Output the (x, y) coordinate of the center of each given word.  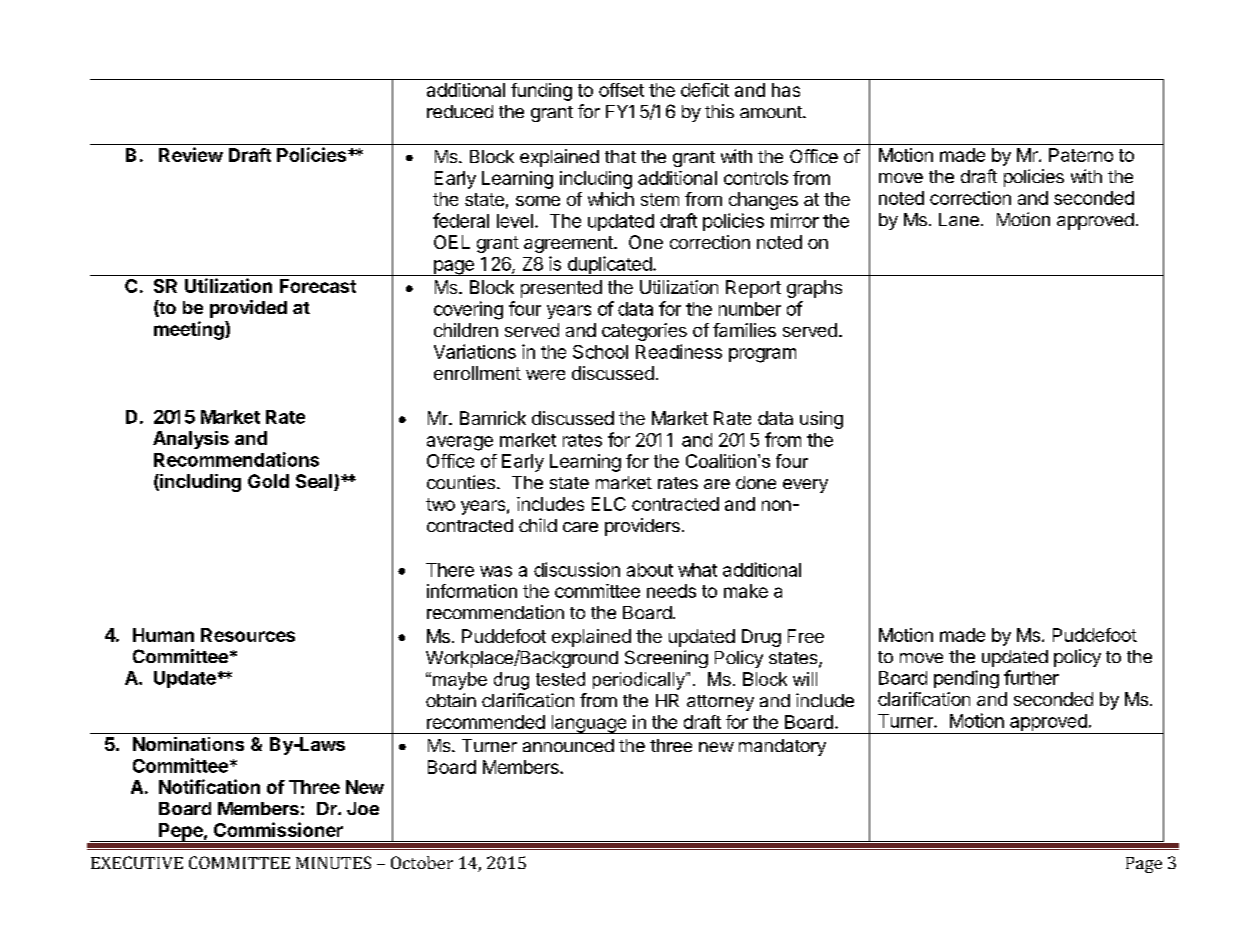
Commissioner (278, 829)
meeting (190, 330)
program (762, 355)
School (600, 352)
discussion (577, 569)
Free (806, 636)
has (786, 90)
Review (191, 154)
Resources (248, 635)
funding (541, 92)
